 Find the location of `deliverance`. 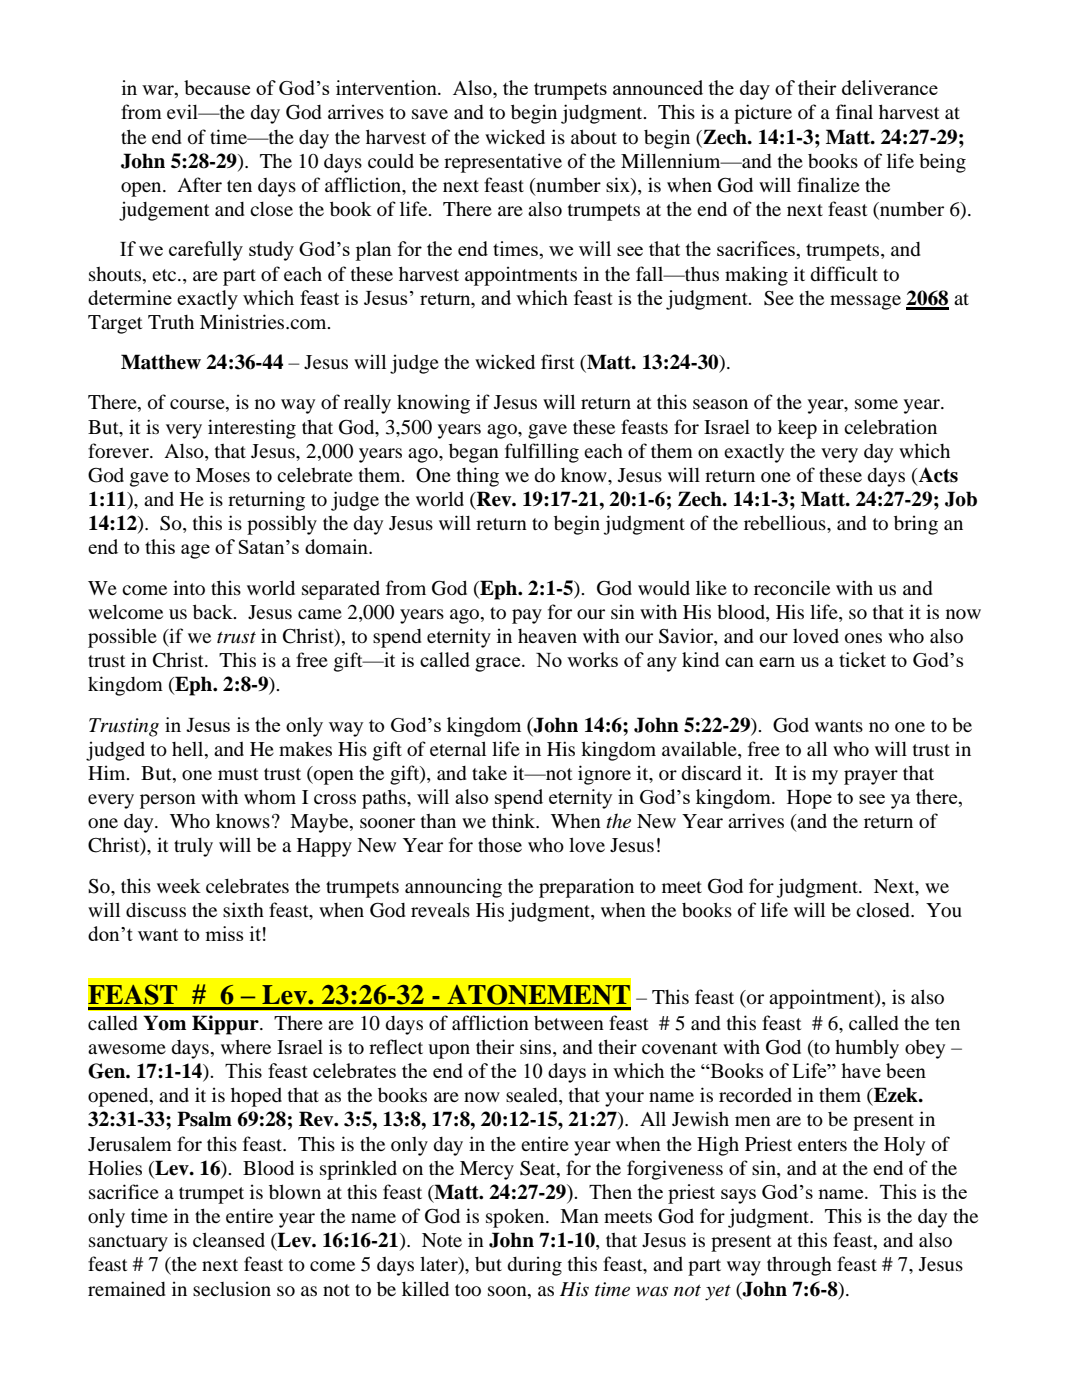

deliverance is located at coordinates (890, 87).
